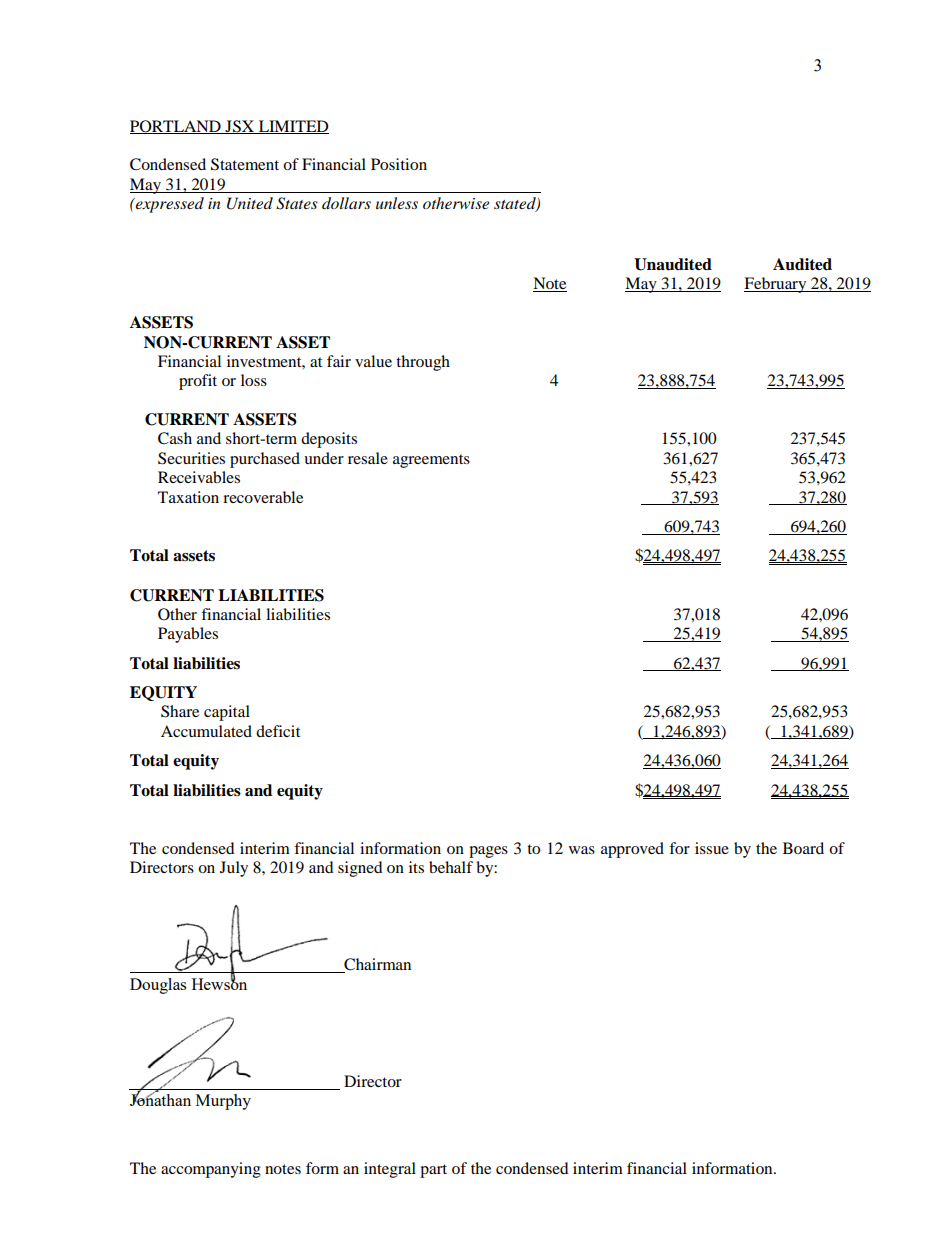 This page has width=952, height=1233. What do you see at coordinates (278, 731) in the page?
I see `deficit` at bounding box center [278, 731].
